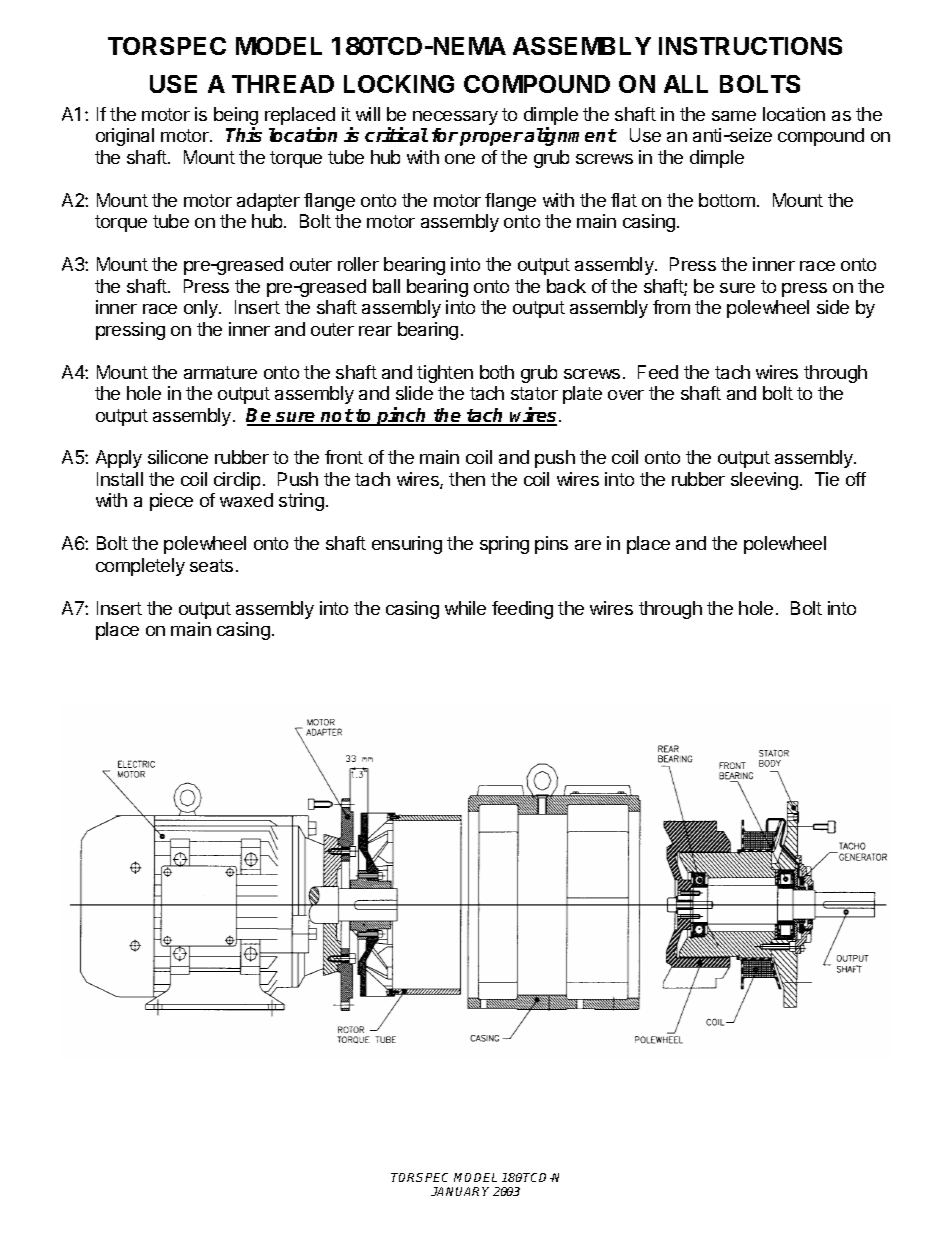 The width and height of the screenshot is (952, 1233). I want to click on roller, so click(358, 264).
